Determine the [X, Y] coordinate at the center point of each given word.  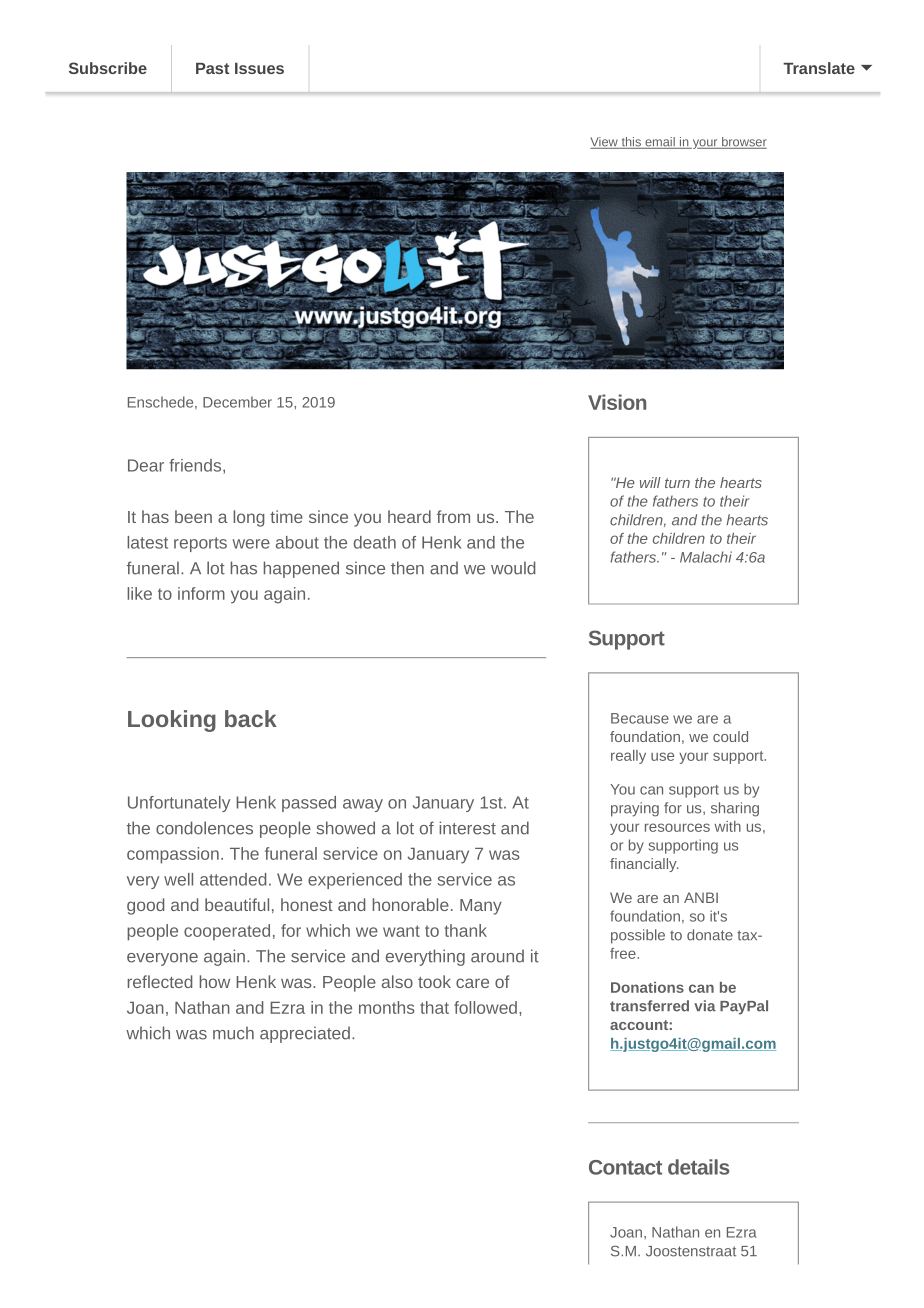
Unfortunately [179, 804]
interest [467, 828]
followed [485, 1007]
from [453, 516]
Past [212, 68]
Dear [146, 465]
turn [677, 483]
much [233, 1033]
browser [743, 143]
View [605, 143]
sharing [735, 809]
